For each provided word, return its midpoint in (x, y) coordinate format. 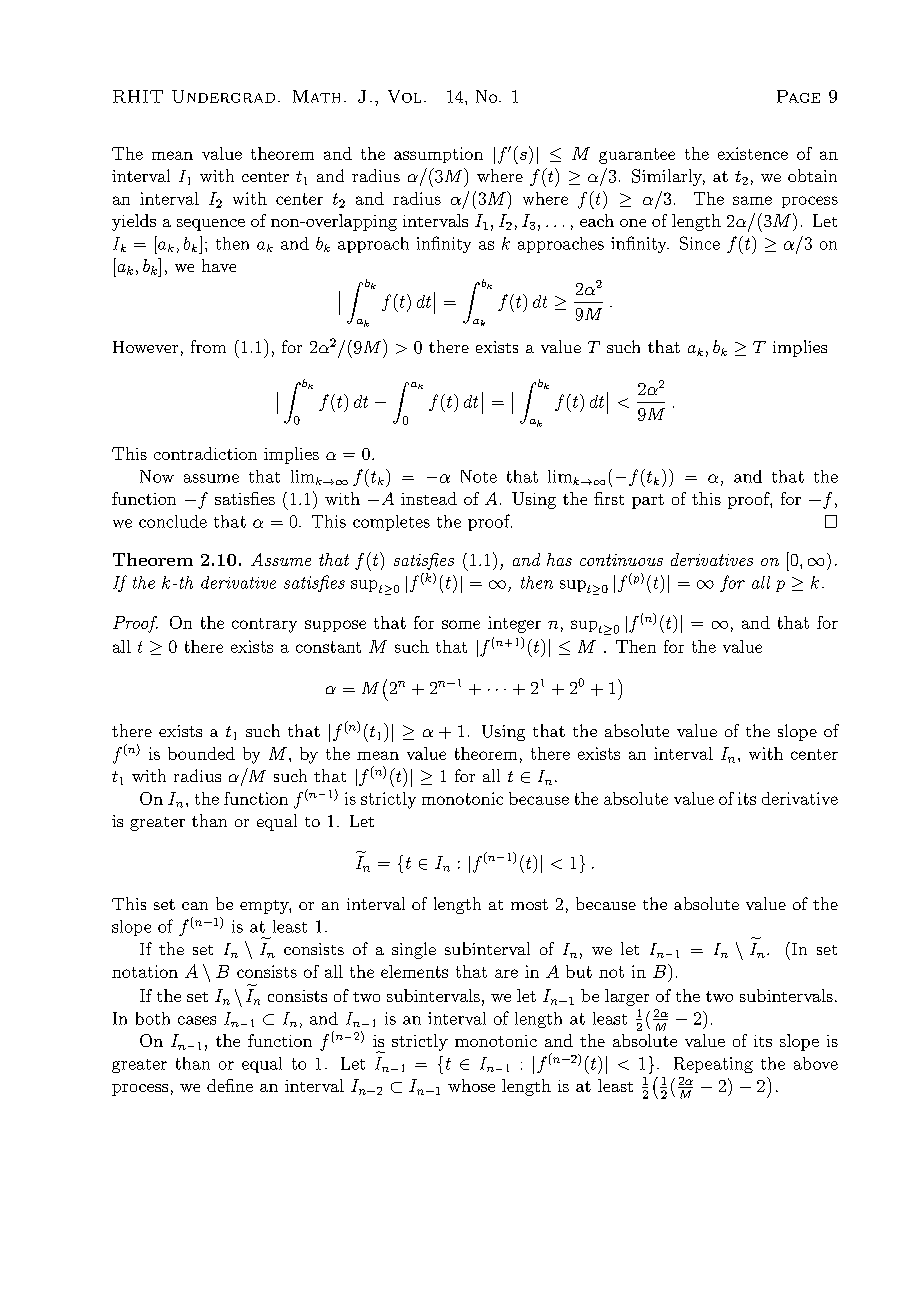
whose (471, 1085)
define (230, 1085)
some (461, 624)
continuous (621, 560)
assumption (438, 155)
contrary (264, 625)
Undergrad (223, 96)
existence (753, 153)
